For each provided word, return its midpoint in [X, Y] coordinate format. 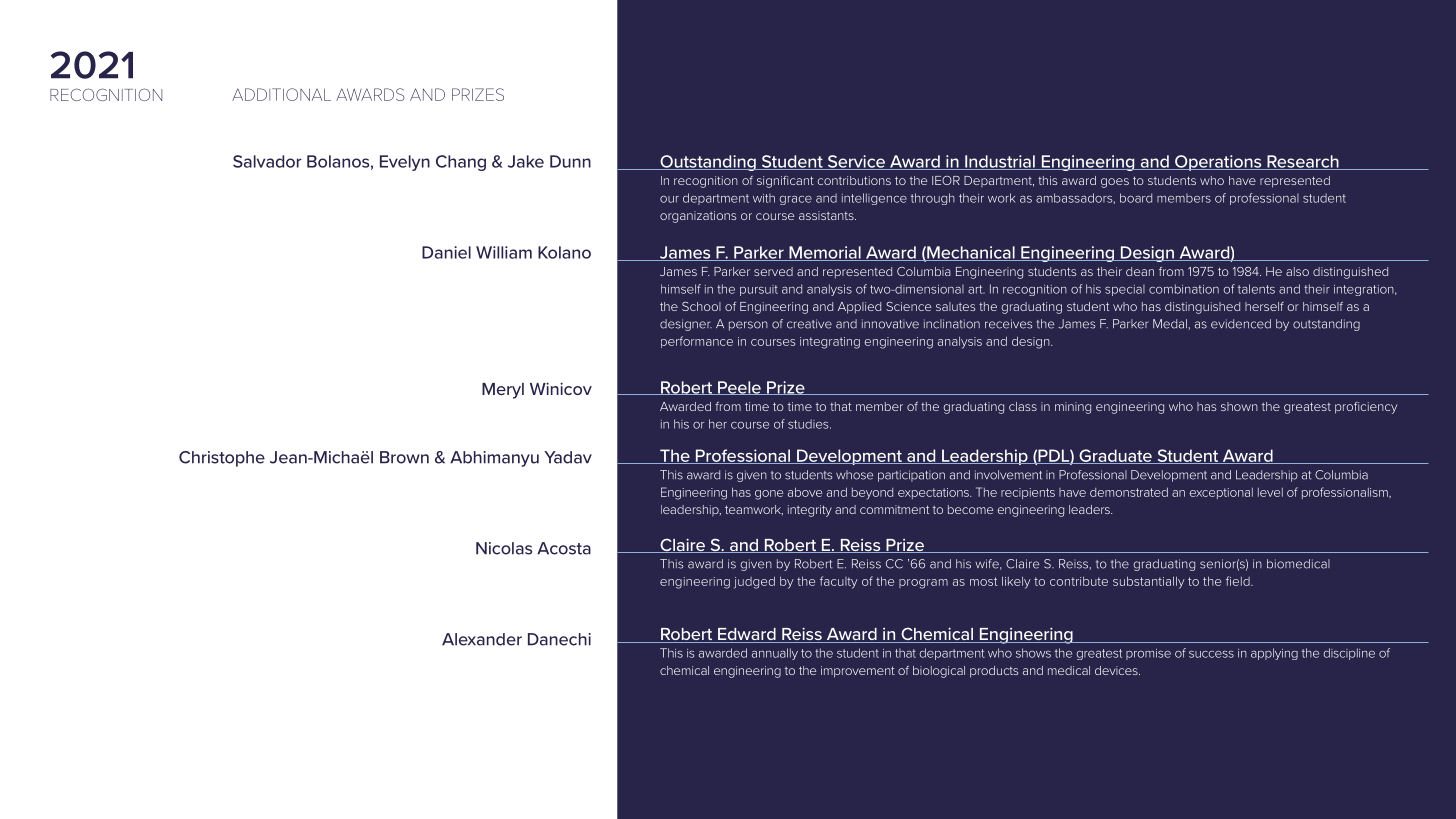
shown [1239, 406]
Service [856, 162]
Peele [739, 388]
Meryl [503, 391]
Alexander [482, 639]
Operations [1218, 163]
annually [775, 654]
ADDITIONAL [281, 94]
